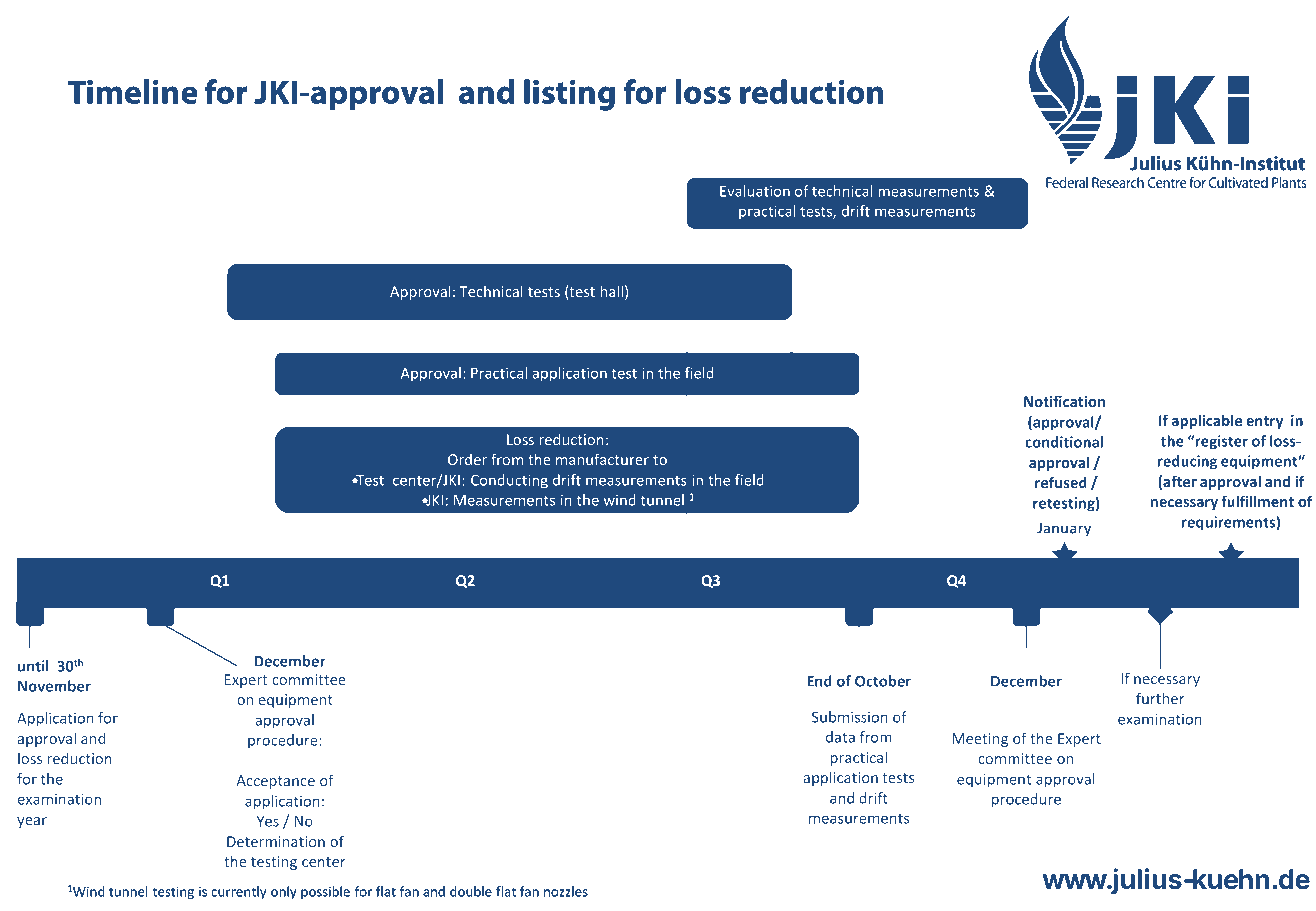 Image resolution: width=1316 pixels, height=911 pixels. What do you see at coordinates (755, 191) in the screenshot?
I see `Evaluation` at bounding box center [755, 191].
